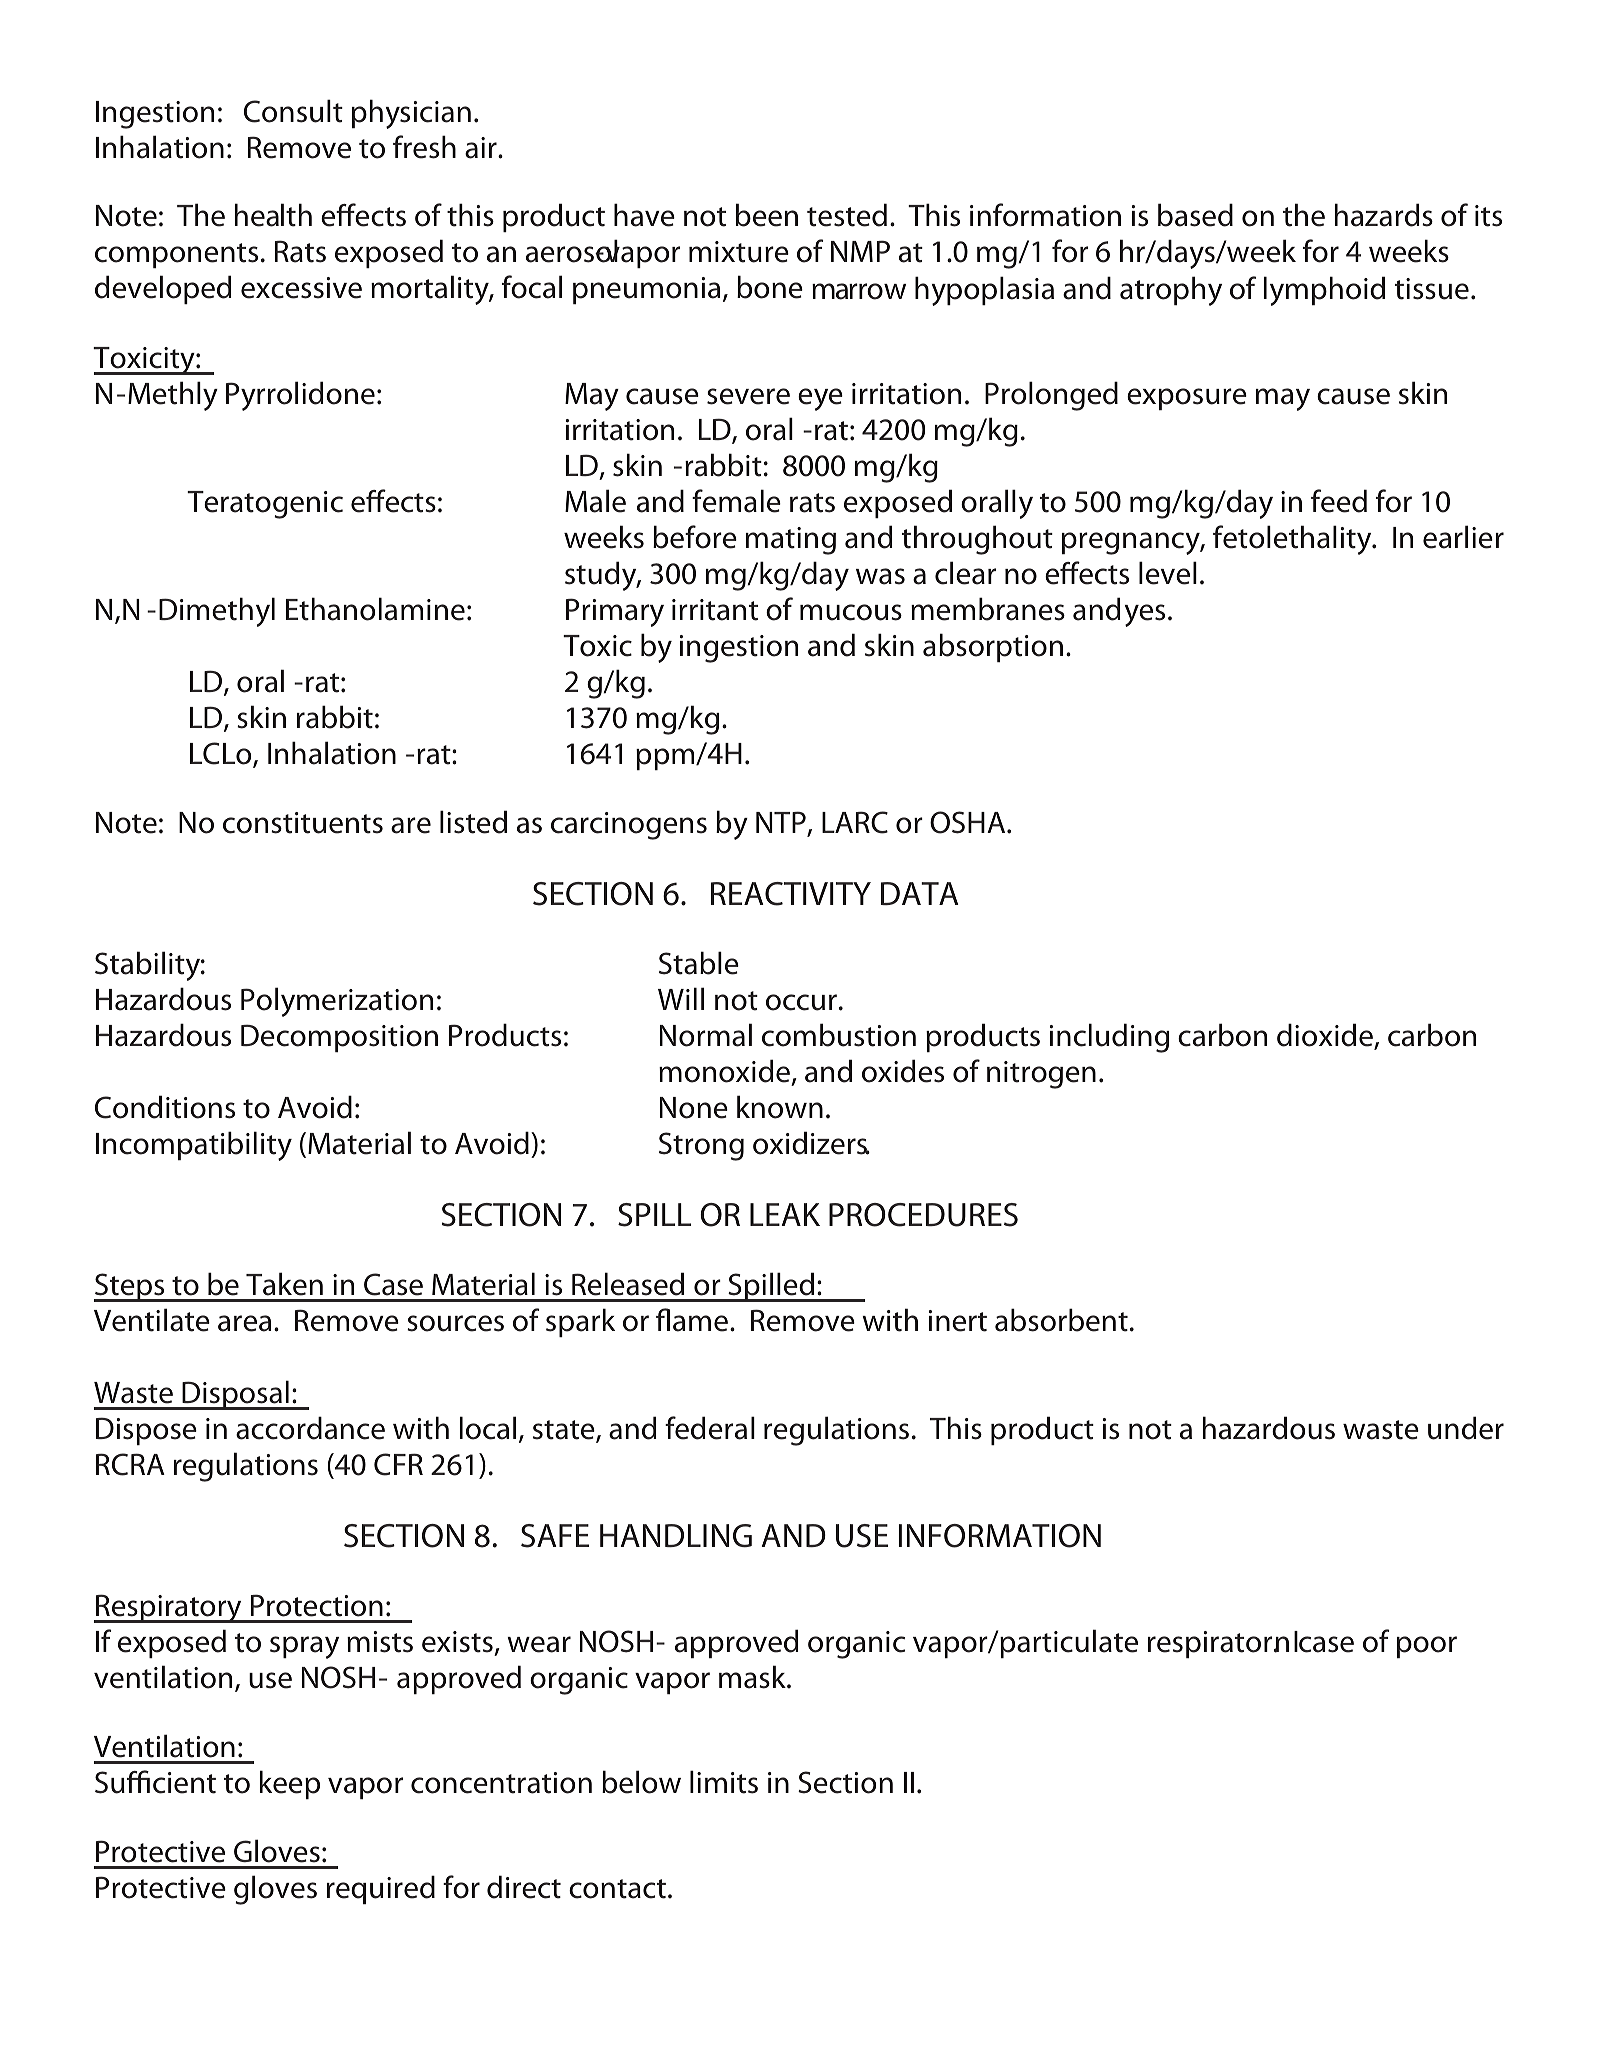 The width and height of the screenshot is (1597, 2066). What do you see at coordinates (782, 823) in the screenshot?
I see `NTP` at bounding box center [782, 823].
